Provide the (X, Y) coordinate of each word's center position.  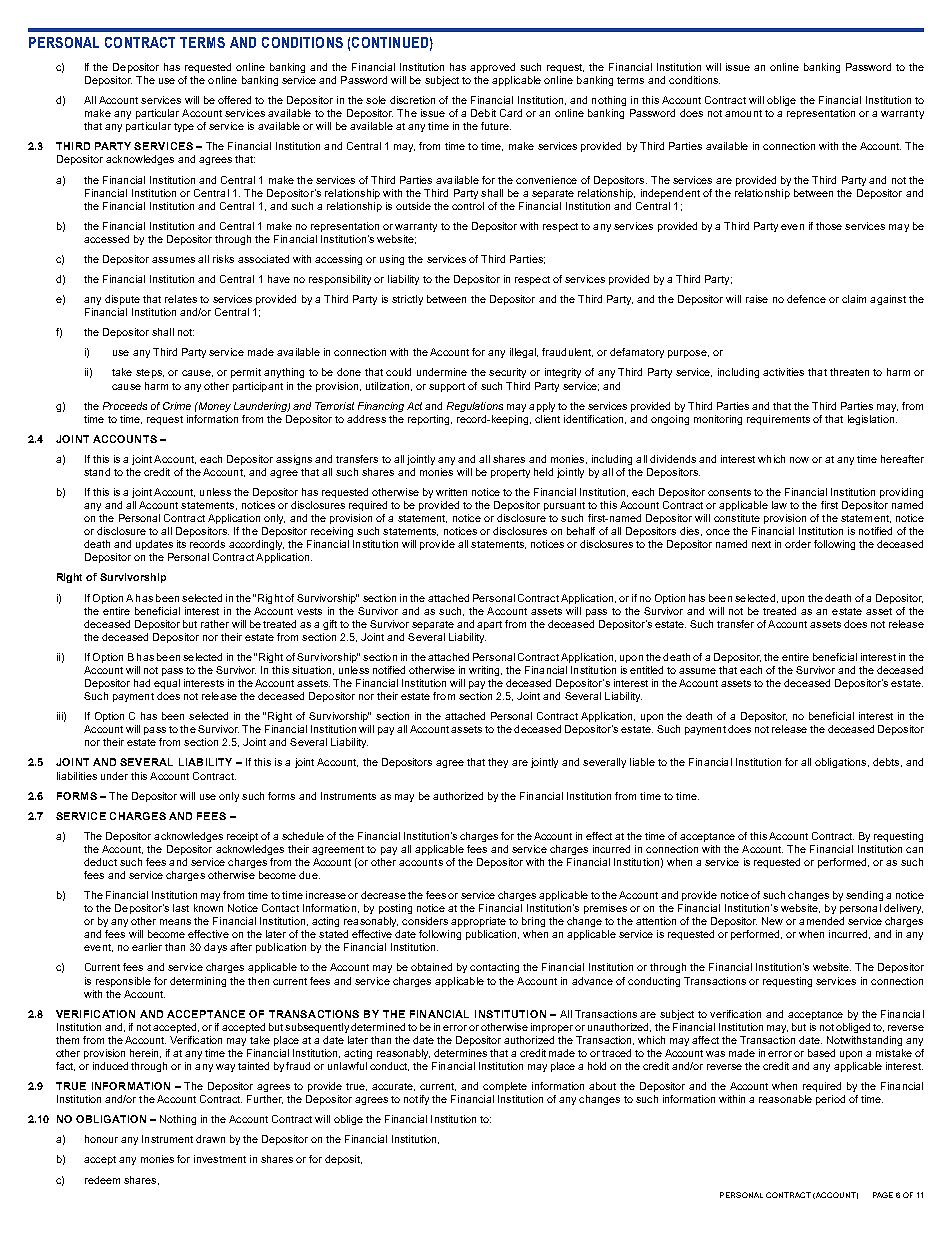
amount (743, 113)
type (184, 127)
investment (220, 1159)
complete (505, 1087)
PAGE (883, 1195)
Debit (483, 113)
